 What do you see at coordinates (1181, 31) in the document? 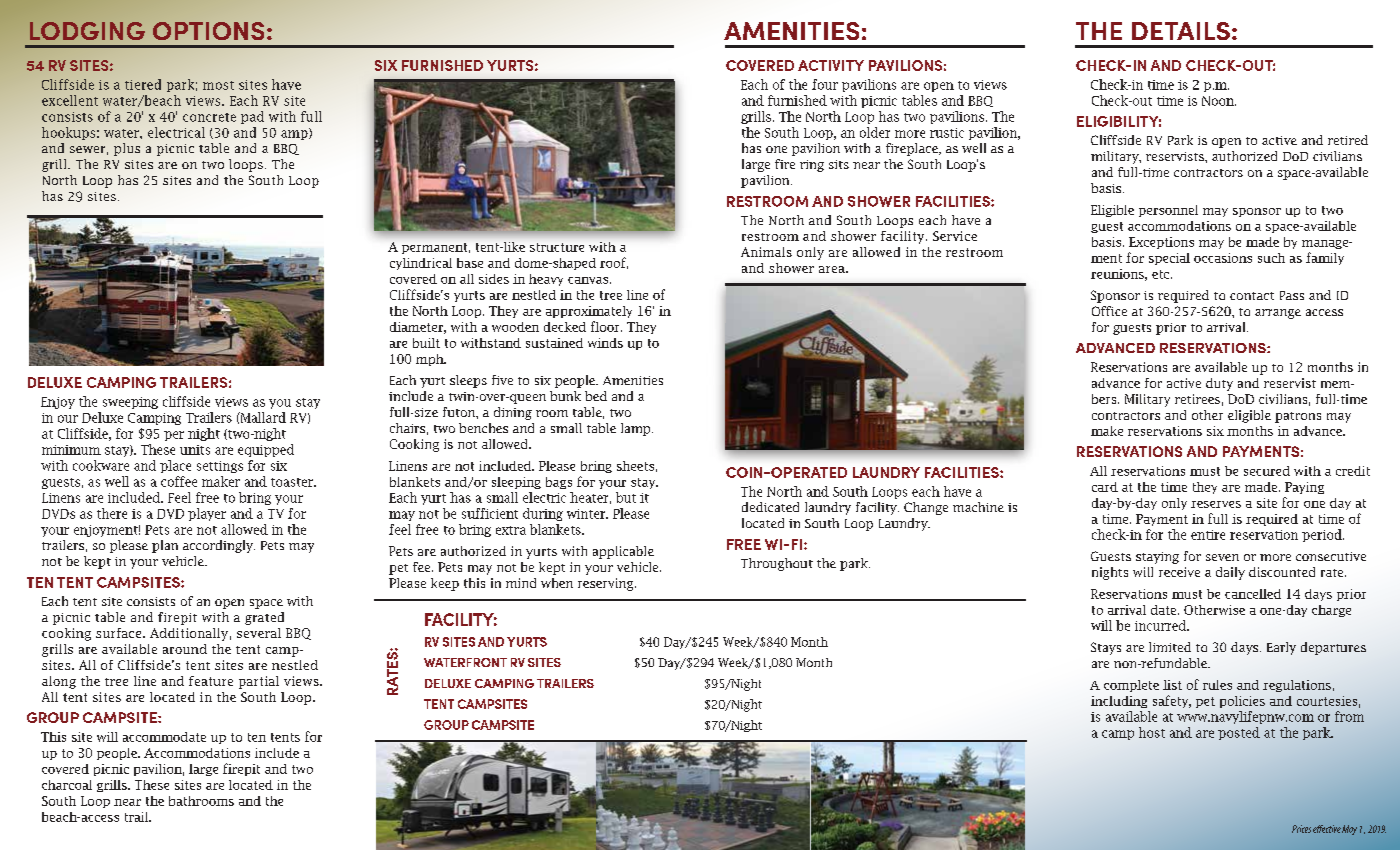
I see `DETAILS` at bounding box center [1181, 31].
